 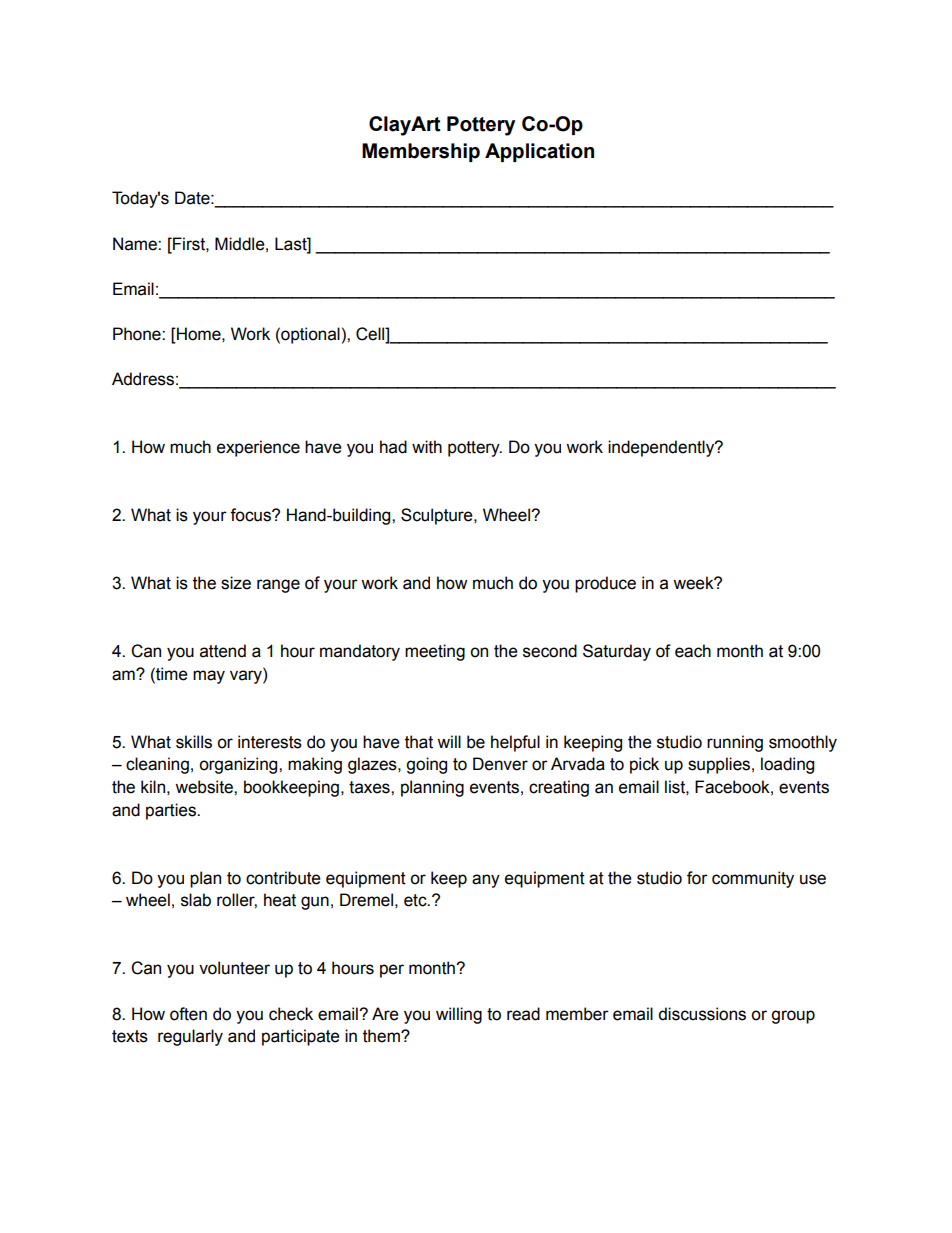 I want to click on read, so click(x=523, y=1014).
